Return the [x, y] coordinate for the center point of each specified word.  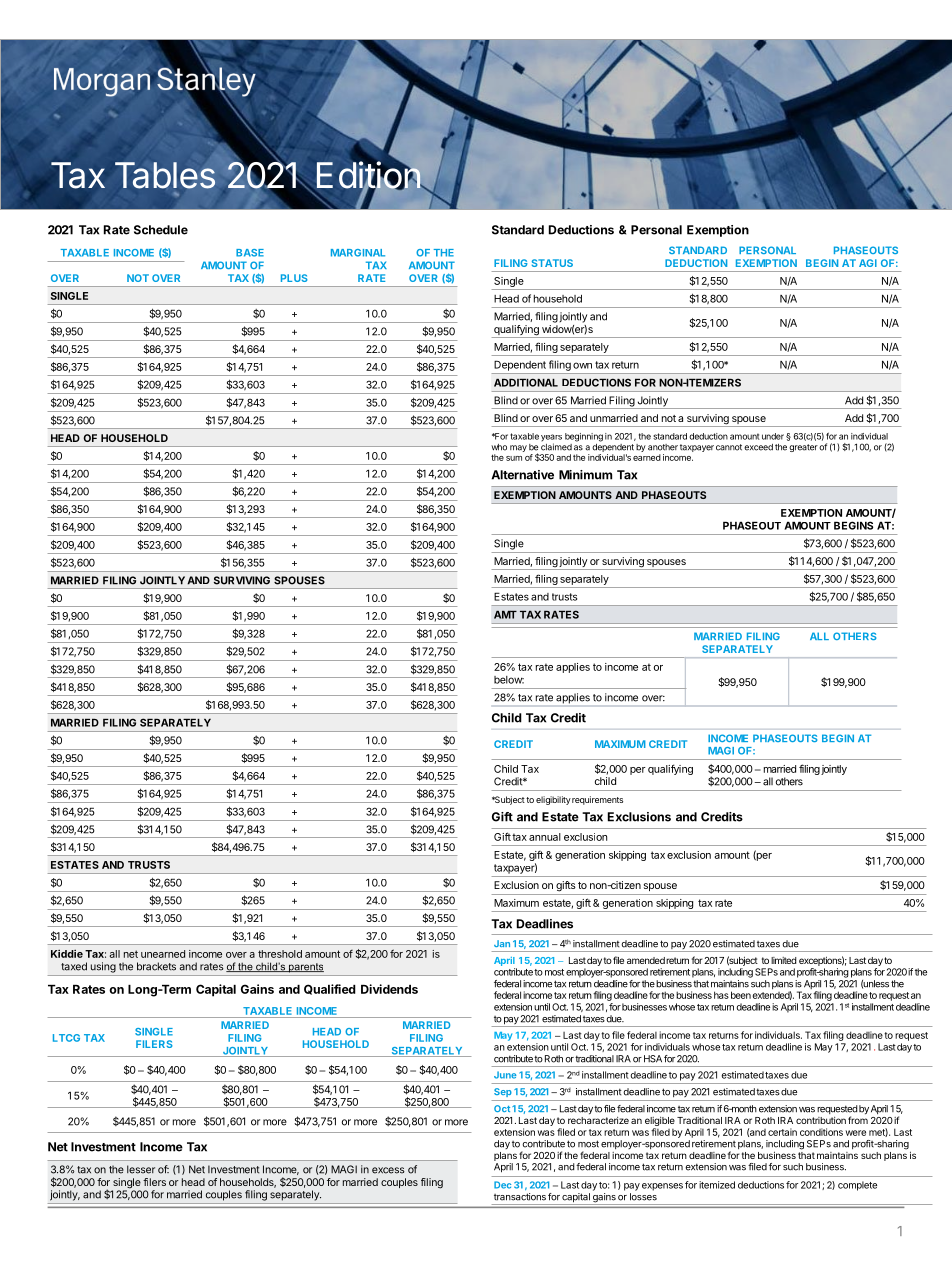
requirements [597, 800]
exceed [758, 447]
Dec [502, 1185]
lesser [141, 1169]
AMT [505, 614]
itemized [717, 1185]
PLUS [294, 278]
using [103, 967]
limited [784, 960]
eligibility [553, 800]
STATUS [552, 263]
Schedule [161, 230]
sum [514, 458]
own [582, 365]
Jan [502, 943]
